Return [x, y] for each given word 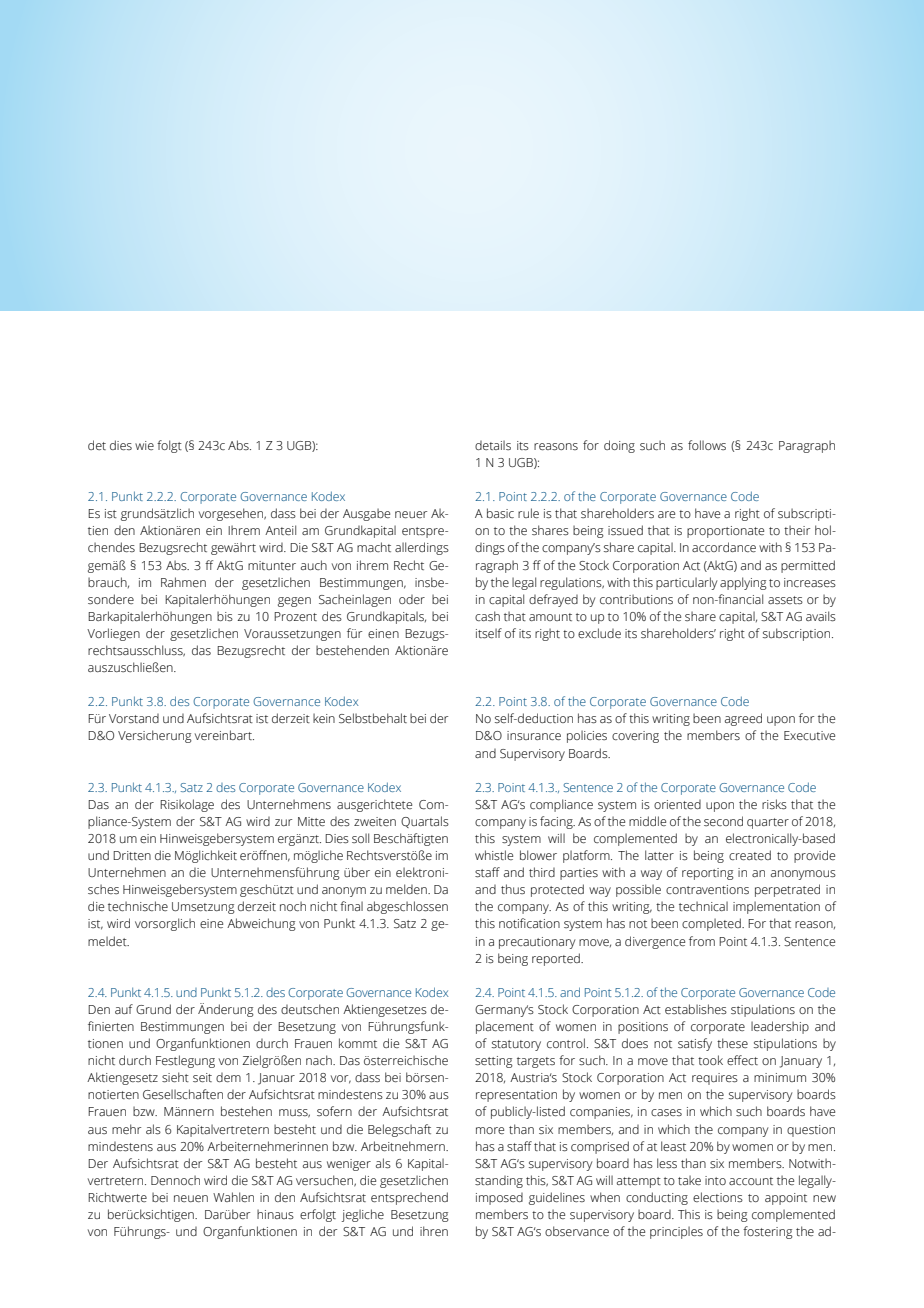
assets [785, 600]
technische [138, 906]
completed [712, 924]
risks [774, 804]
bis [225, 616]
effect [742, 1060]
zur [283, 822]
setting [494, 1062]
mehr [126, 1129]
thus [513, 889]
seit [202, 1078]
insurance [534, 736]
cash [487, 616]
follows [707, 445]
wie [144, 445]
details [493, 445]
